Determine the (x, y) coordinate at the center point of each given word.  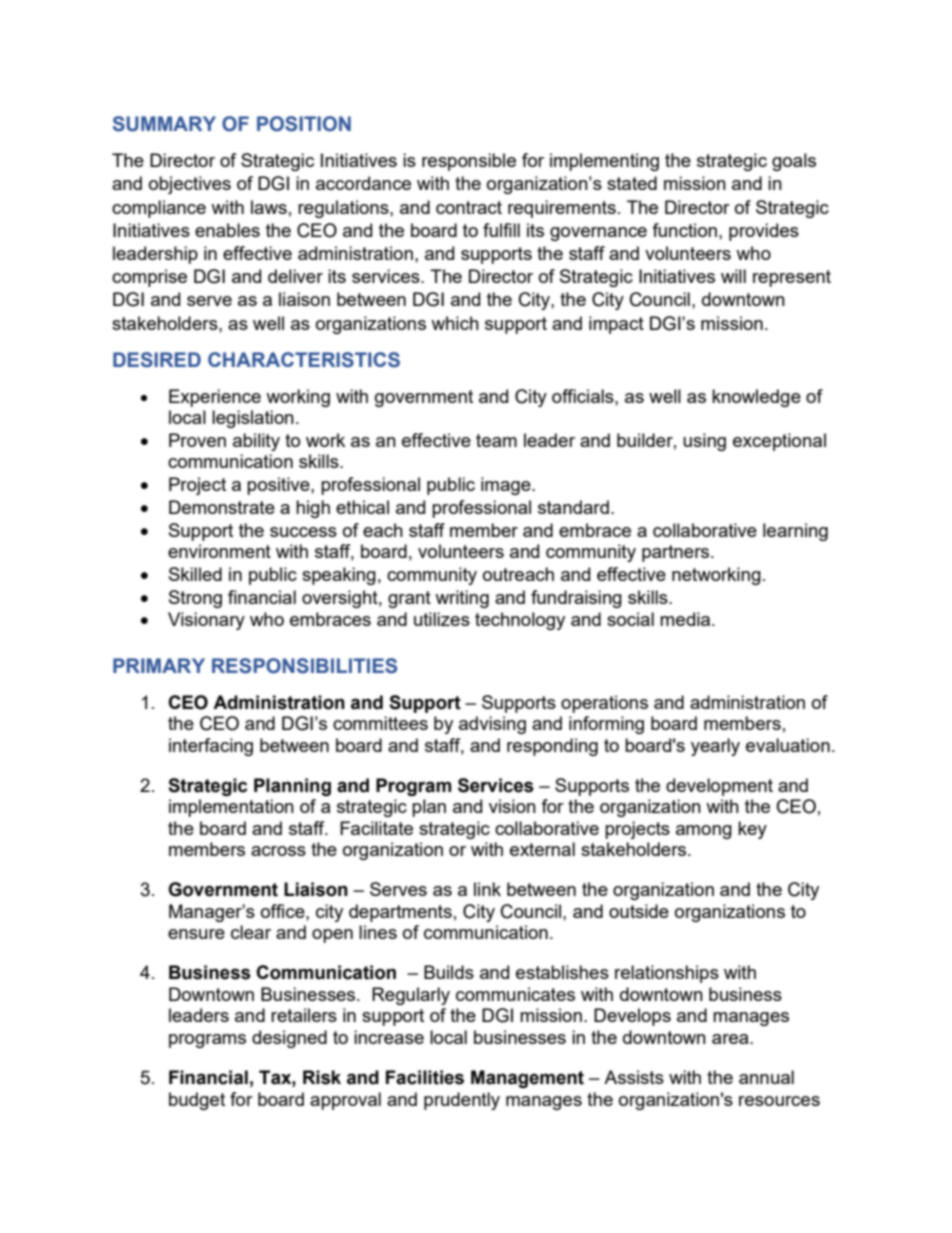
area (731, 1039)
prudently (462, 1101)
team (496, 440)
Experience (215, 398)
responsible (469, 162)
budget (197, 1101)
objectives (190, 185)
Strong (195, 599)
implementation (231, 808)
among (704, 832)
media (686, 619)
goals (794, 162)
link (487, 889)
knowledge (756, 398)
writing (462, 599)
